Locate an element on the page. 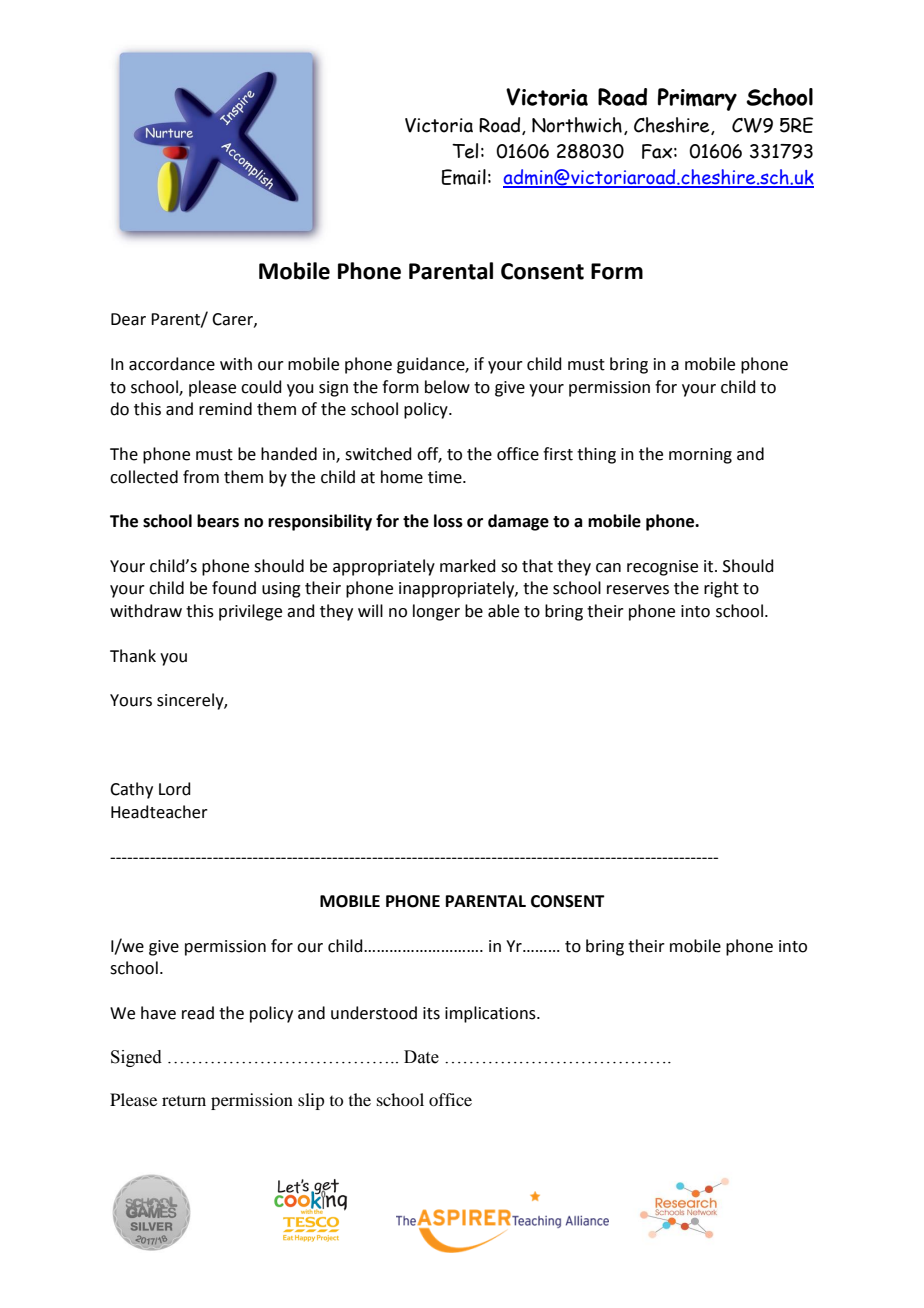 This image has width=924, height=1308. Date is located at coordinates (421, 1057).
